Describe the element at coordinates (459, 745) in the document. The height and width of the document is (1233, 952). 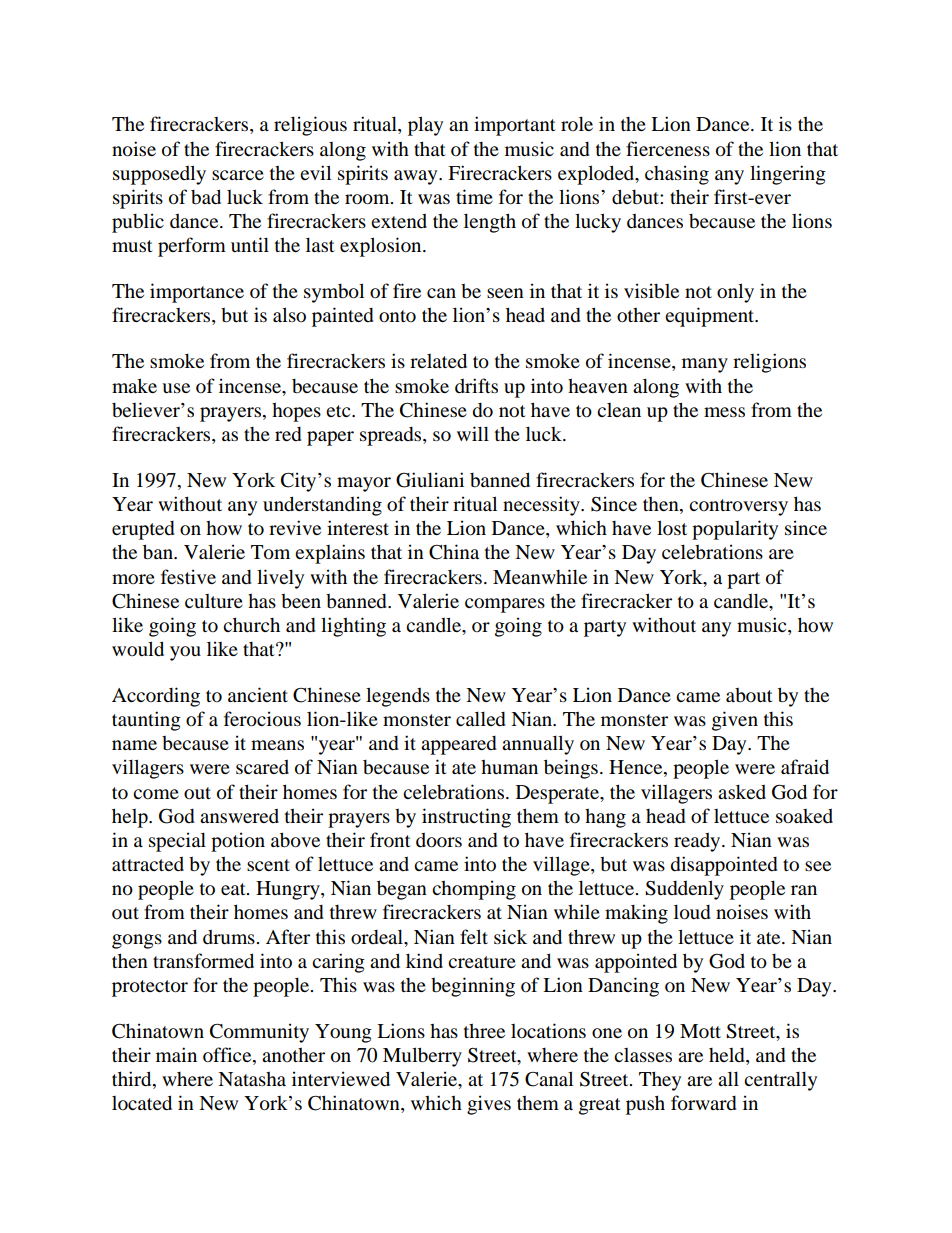
I see `appeared` at that location.
